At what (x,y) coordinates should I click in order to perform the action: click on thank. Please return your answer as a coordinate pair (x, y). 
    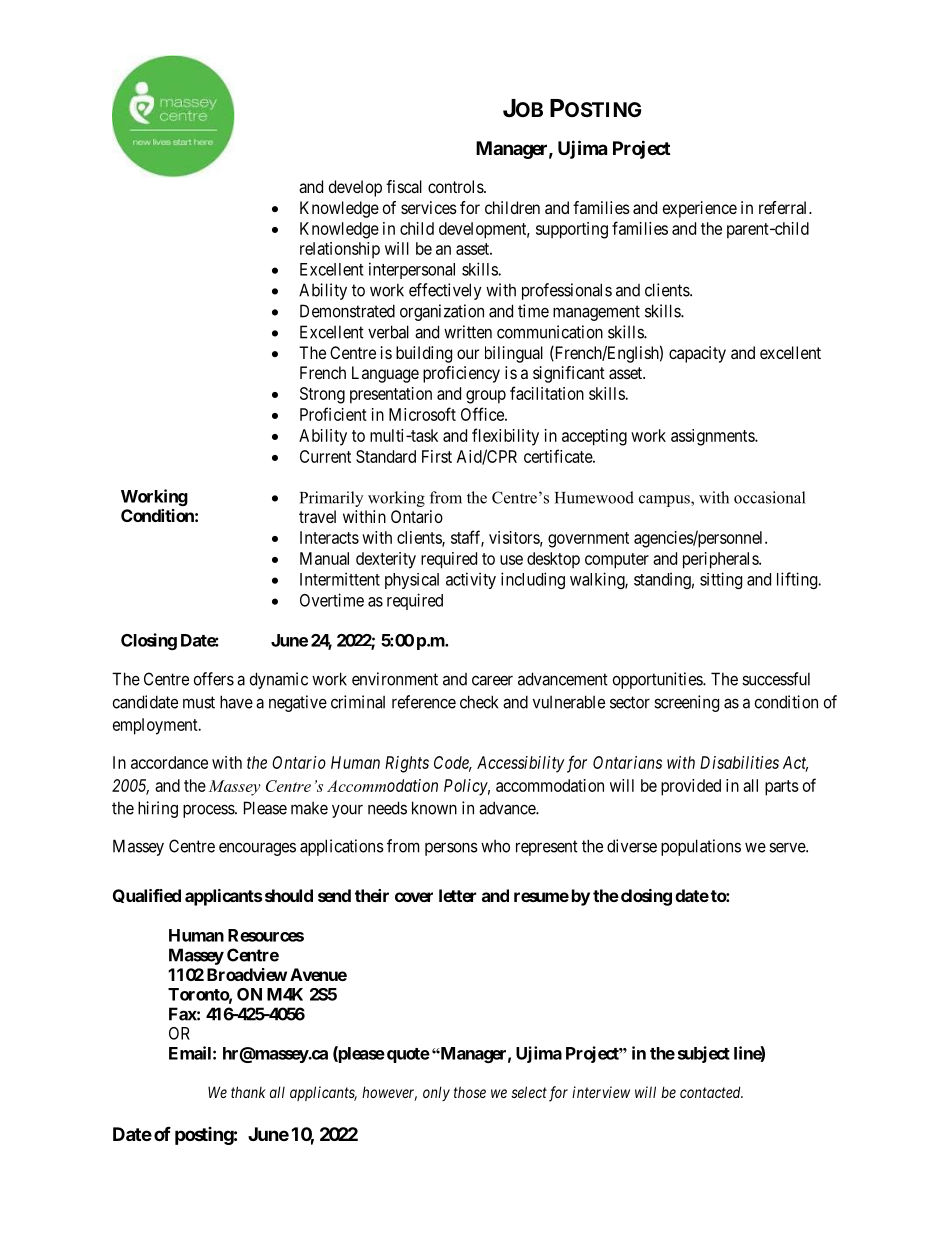
    Looking at the image, I should click on (248, 1092).
